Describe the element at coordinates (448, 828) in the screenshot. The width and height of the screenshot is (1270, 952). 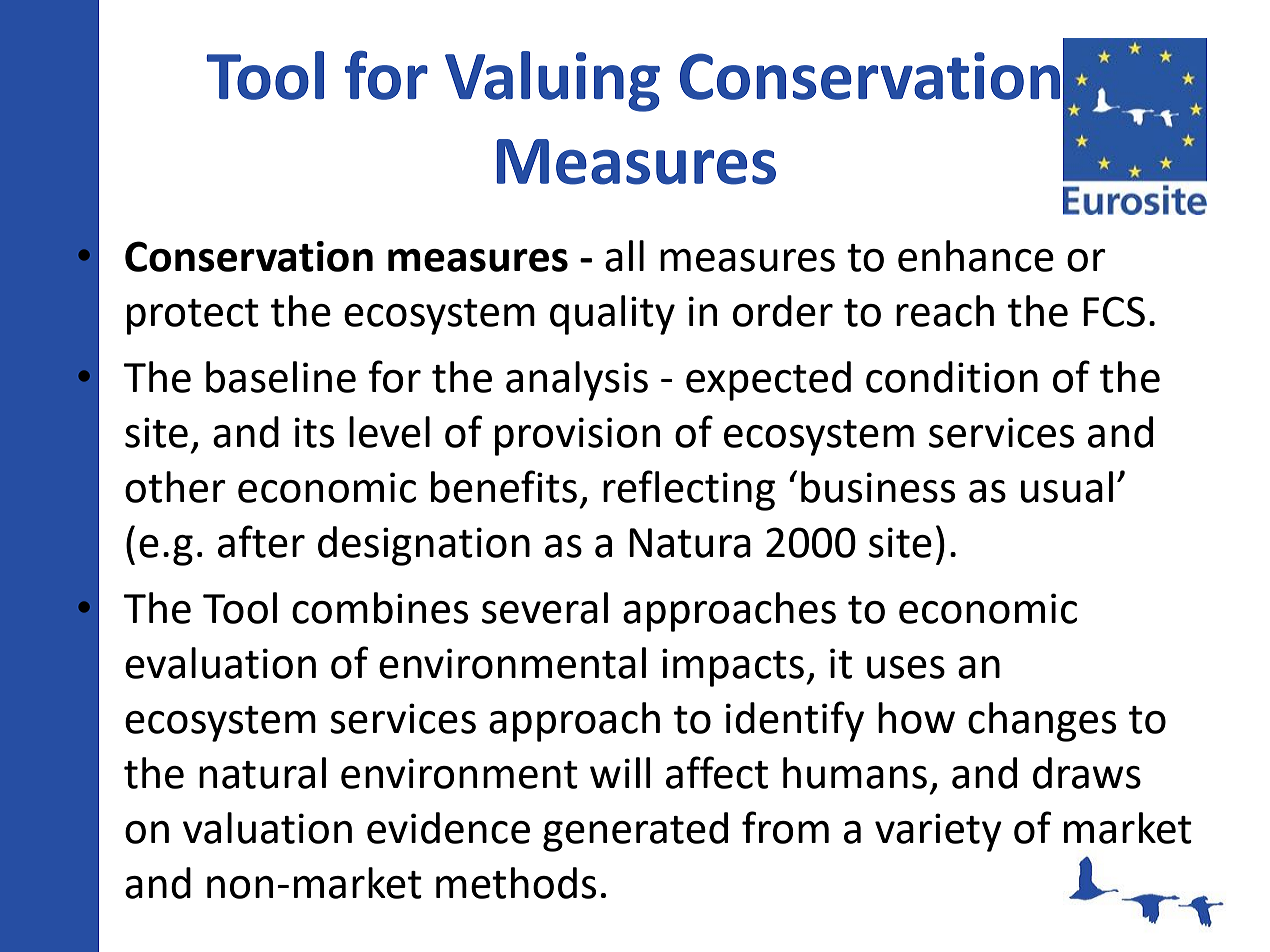
I see `evidence` at that location.
